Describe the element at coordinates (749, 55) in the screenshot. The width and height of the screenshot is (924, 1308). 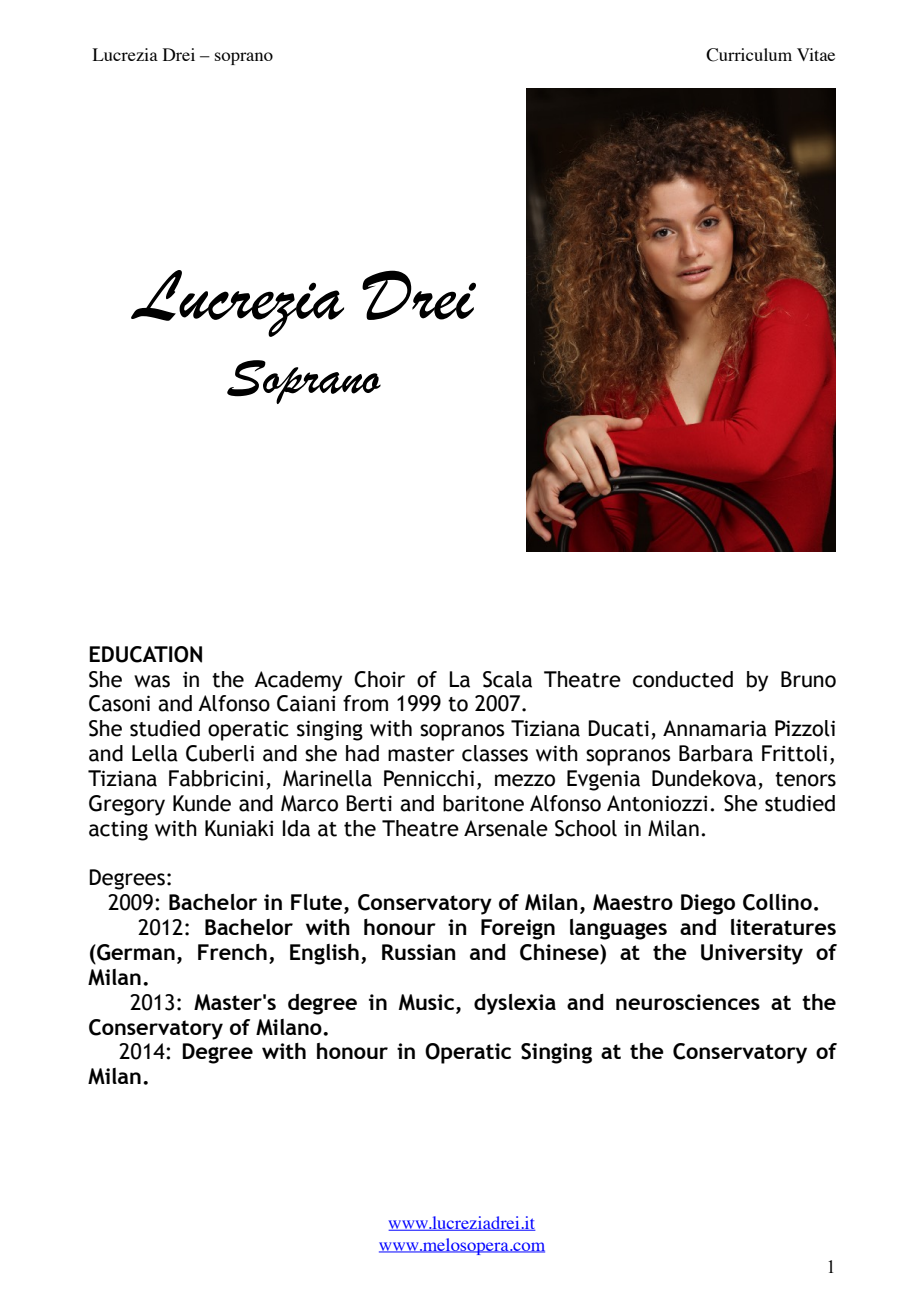
I see `Curriculum` at that location.
